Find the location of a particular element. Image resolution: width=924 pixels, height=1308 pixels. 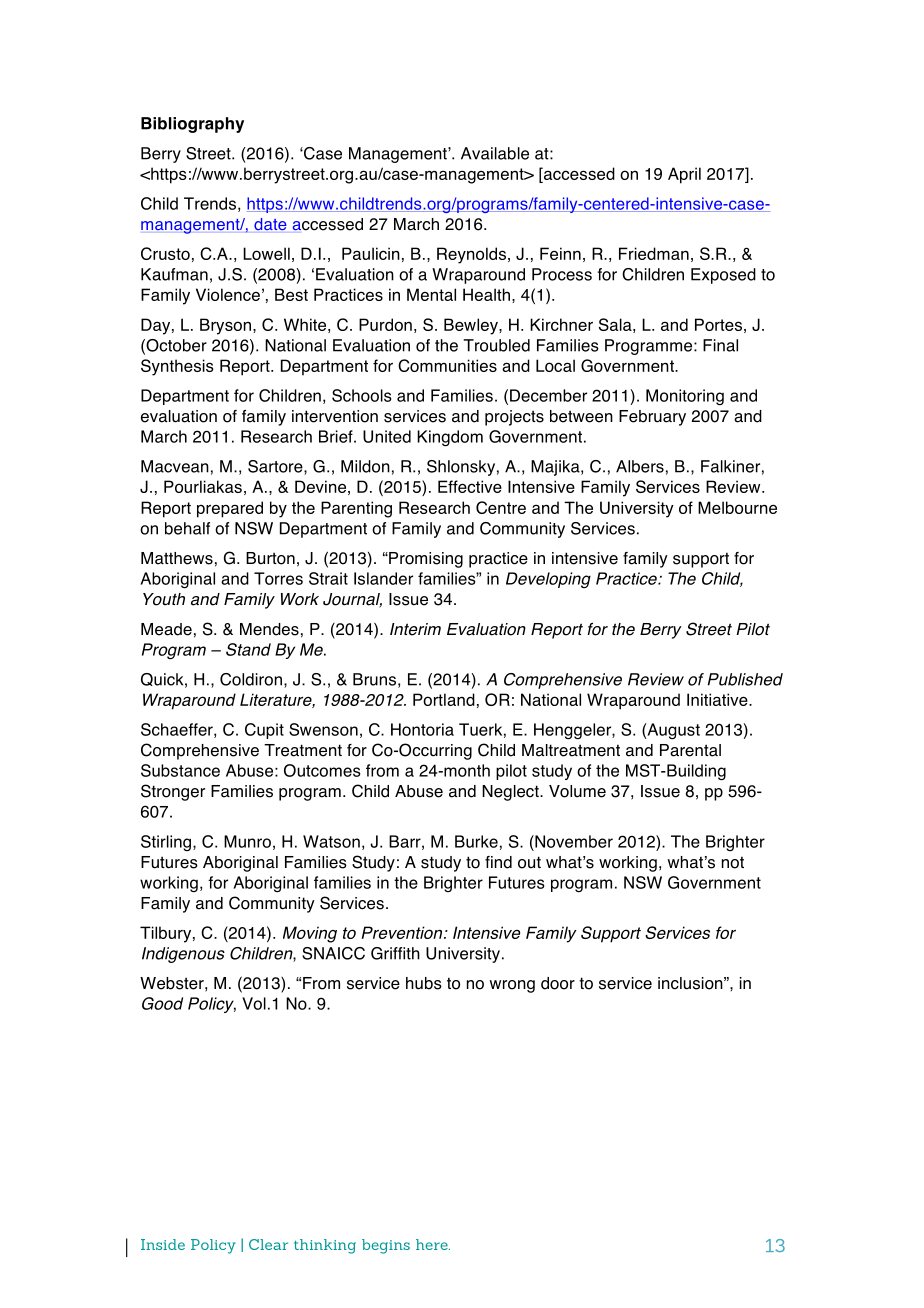

Available is located at coordinates (495, 153).
